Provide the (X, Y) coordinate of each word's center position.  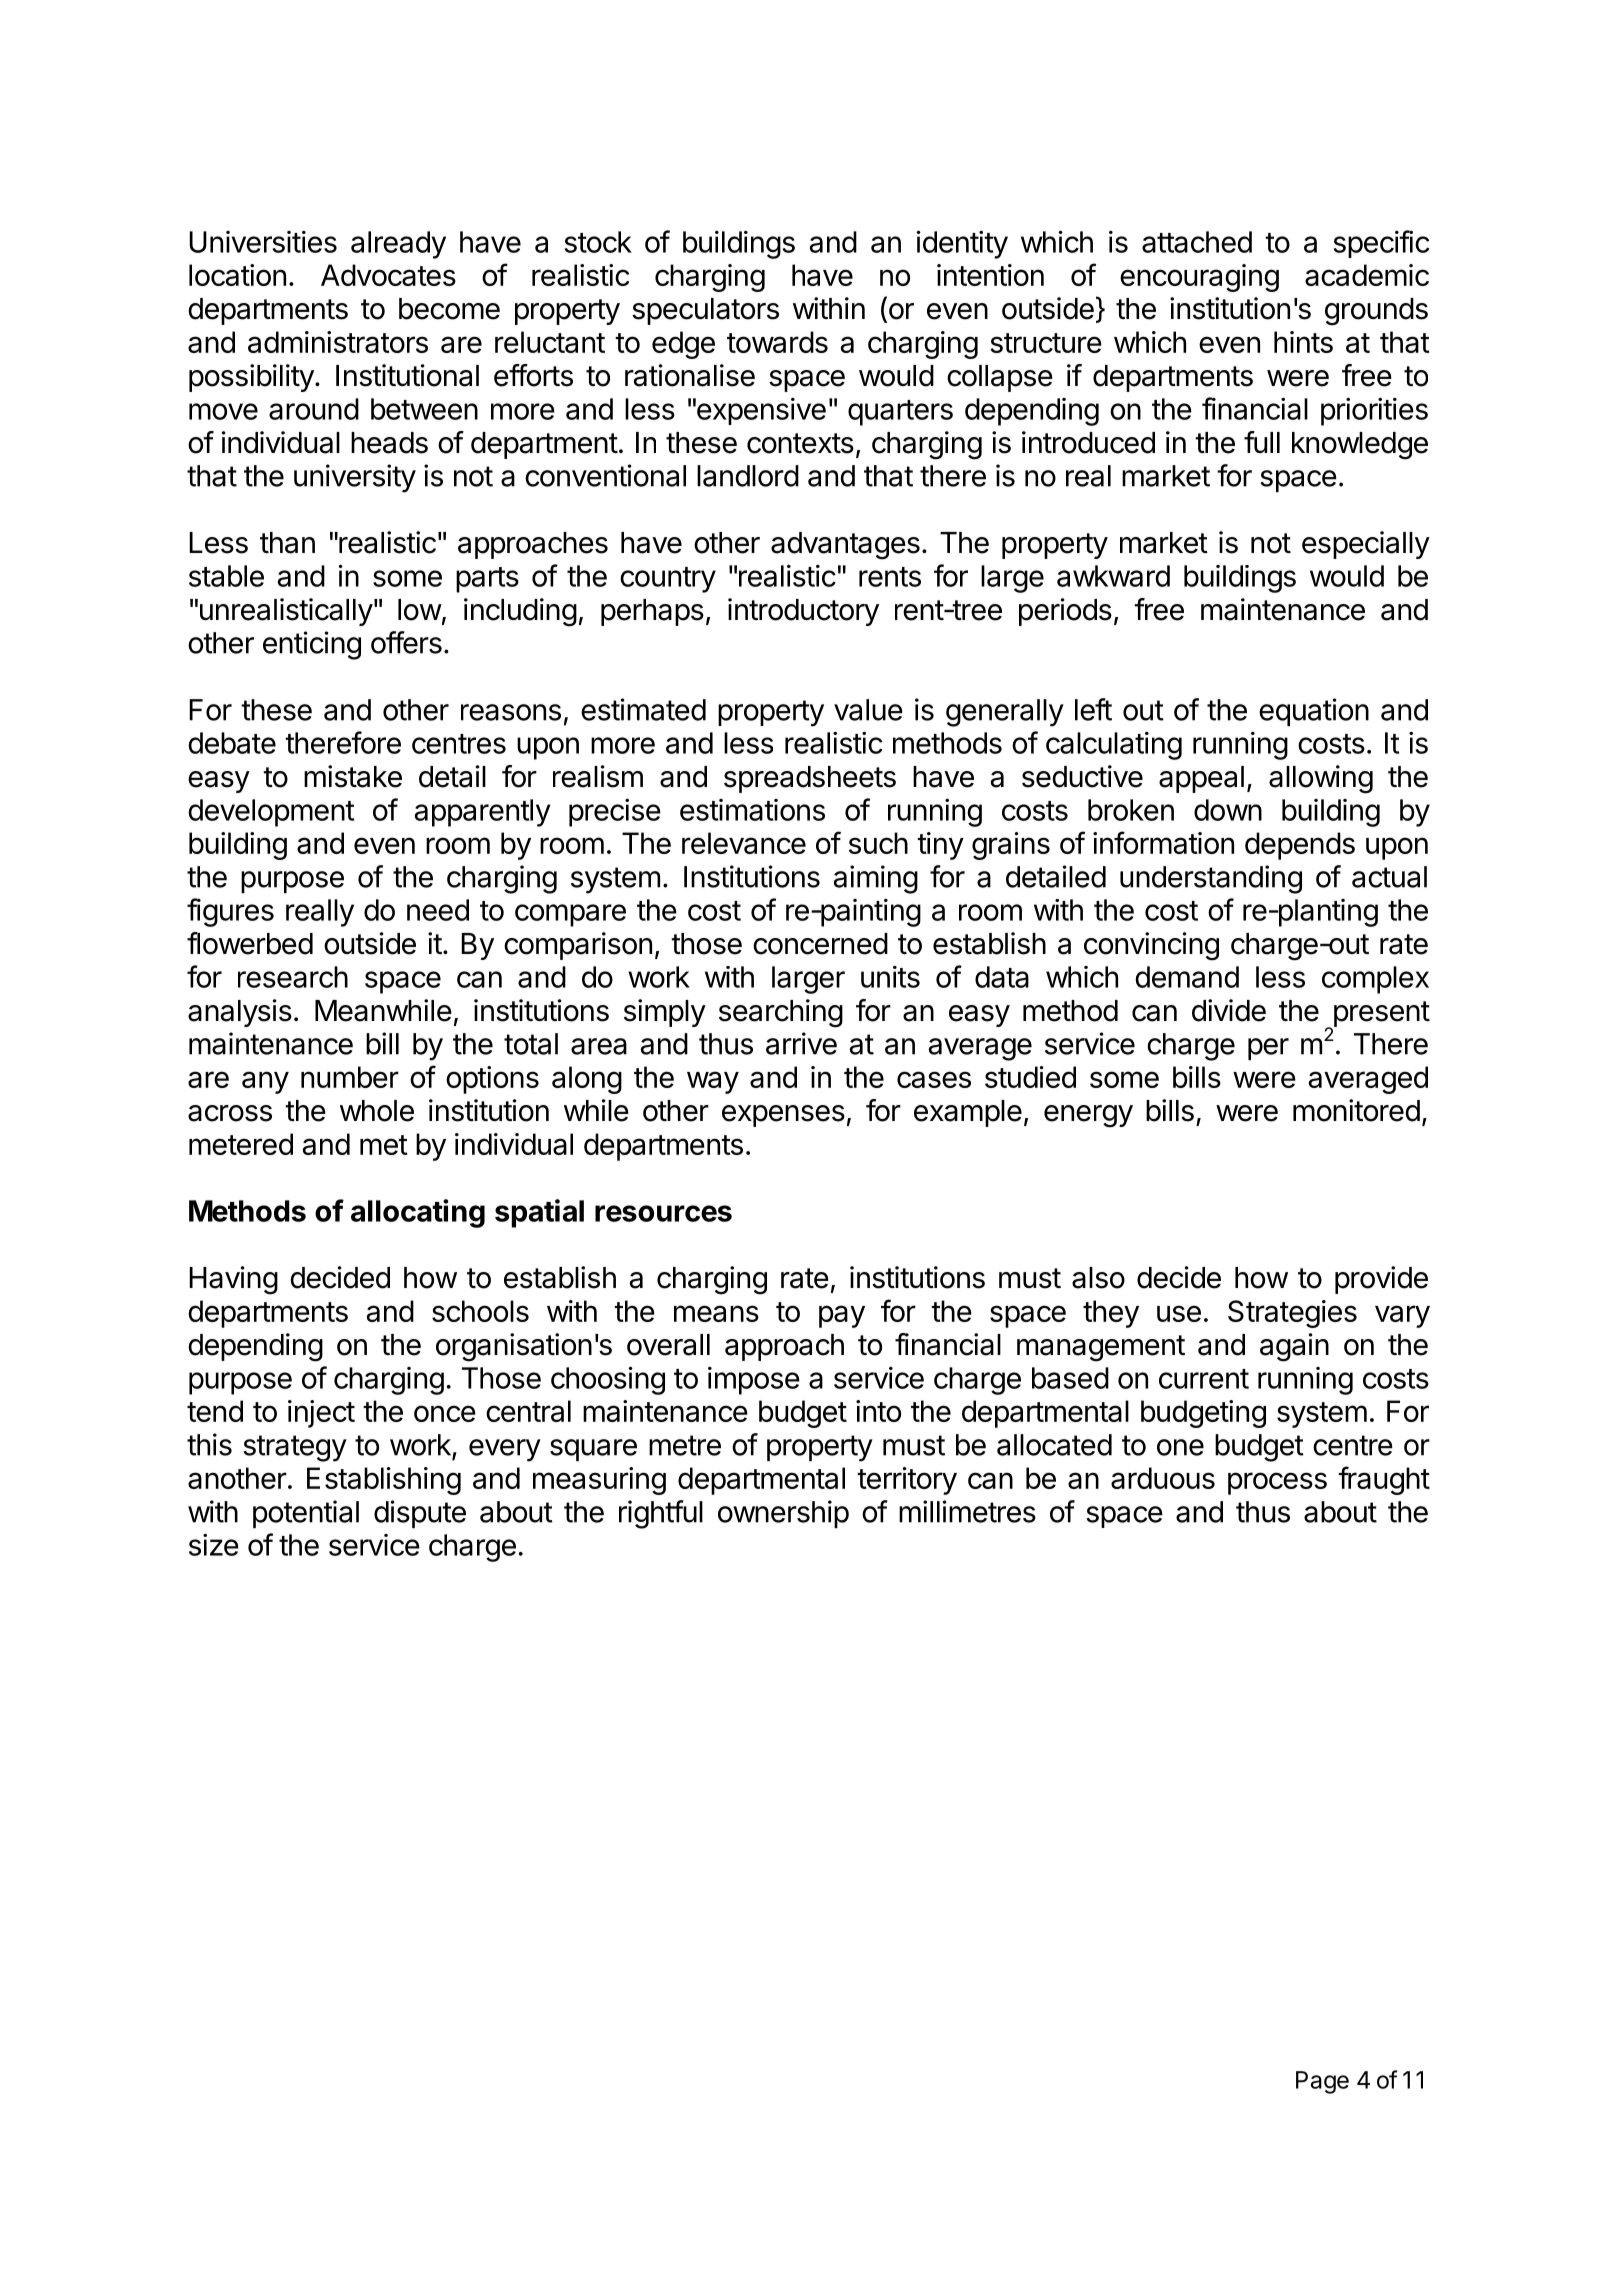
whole (377, 1111)
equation (1314, 712)
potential (306, 1514)
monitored (1356, 1110)
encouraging (1199, 278)
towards (777, 342)
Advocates (388, 275)
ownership (783, 1514)
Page (1322, 2082)
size (214, 1545)
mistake (353, 776)
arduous (1163, 1478)
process (1277, 1483)
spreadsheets (810, 779)
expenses (783, 1116)
